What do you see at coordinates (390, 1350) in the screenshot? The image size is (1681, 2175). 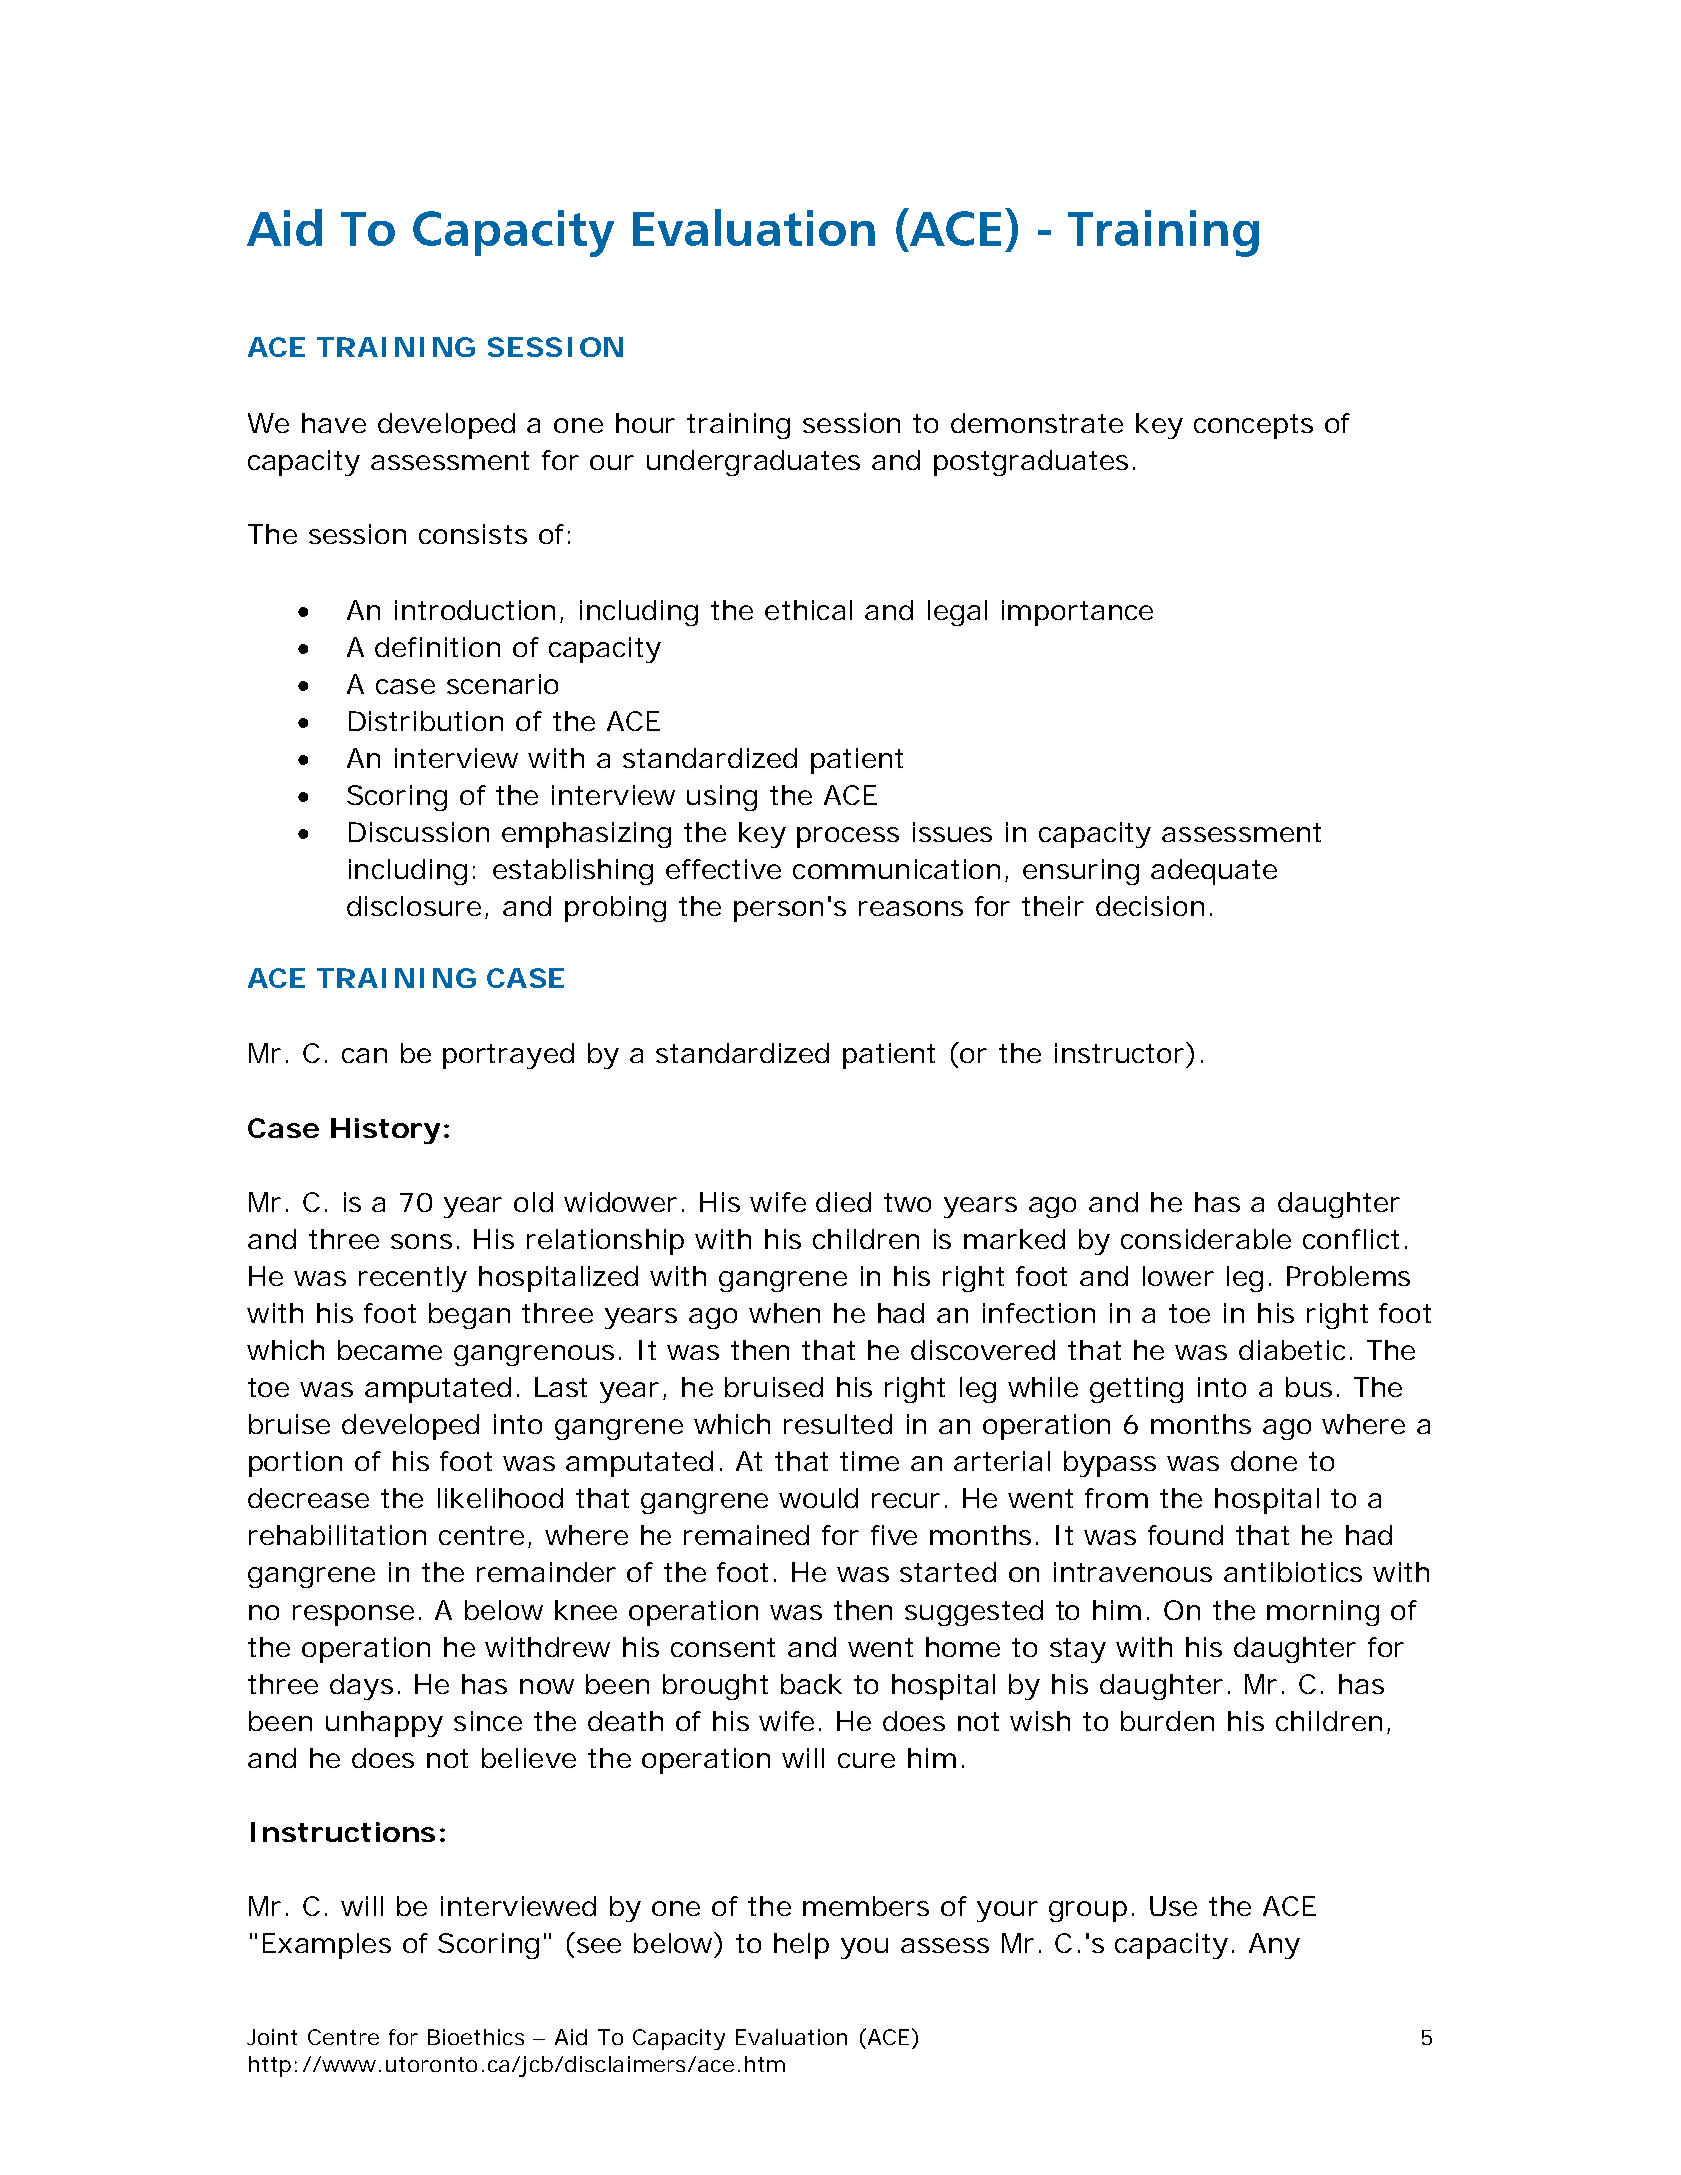 I see `became` at bounding box center [390, 1350].
